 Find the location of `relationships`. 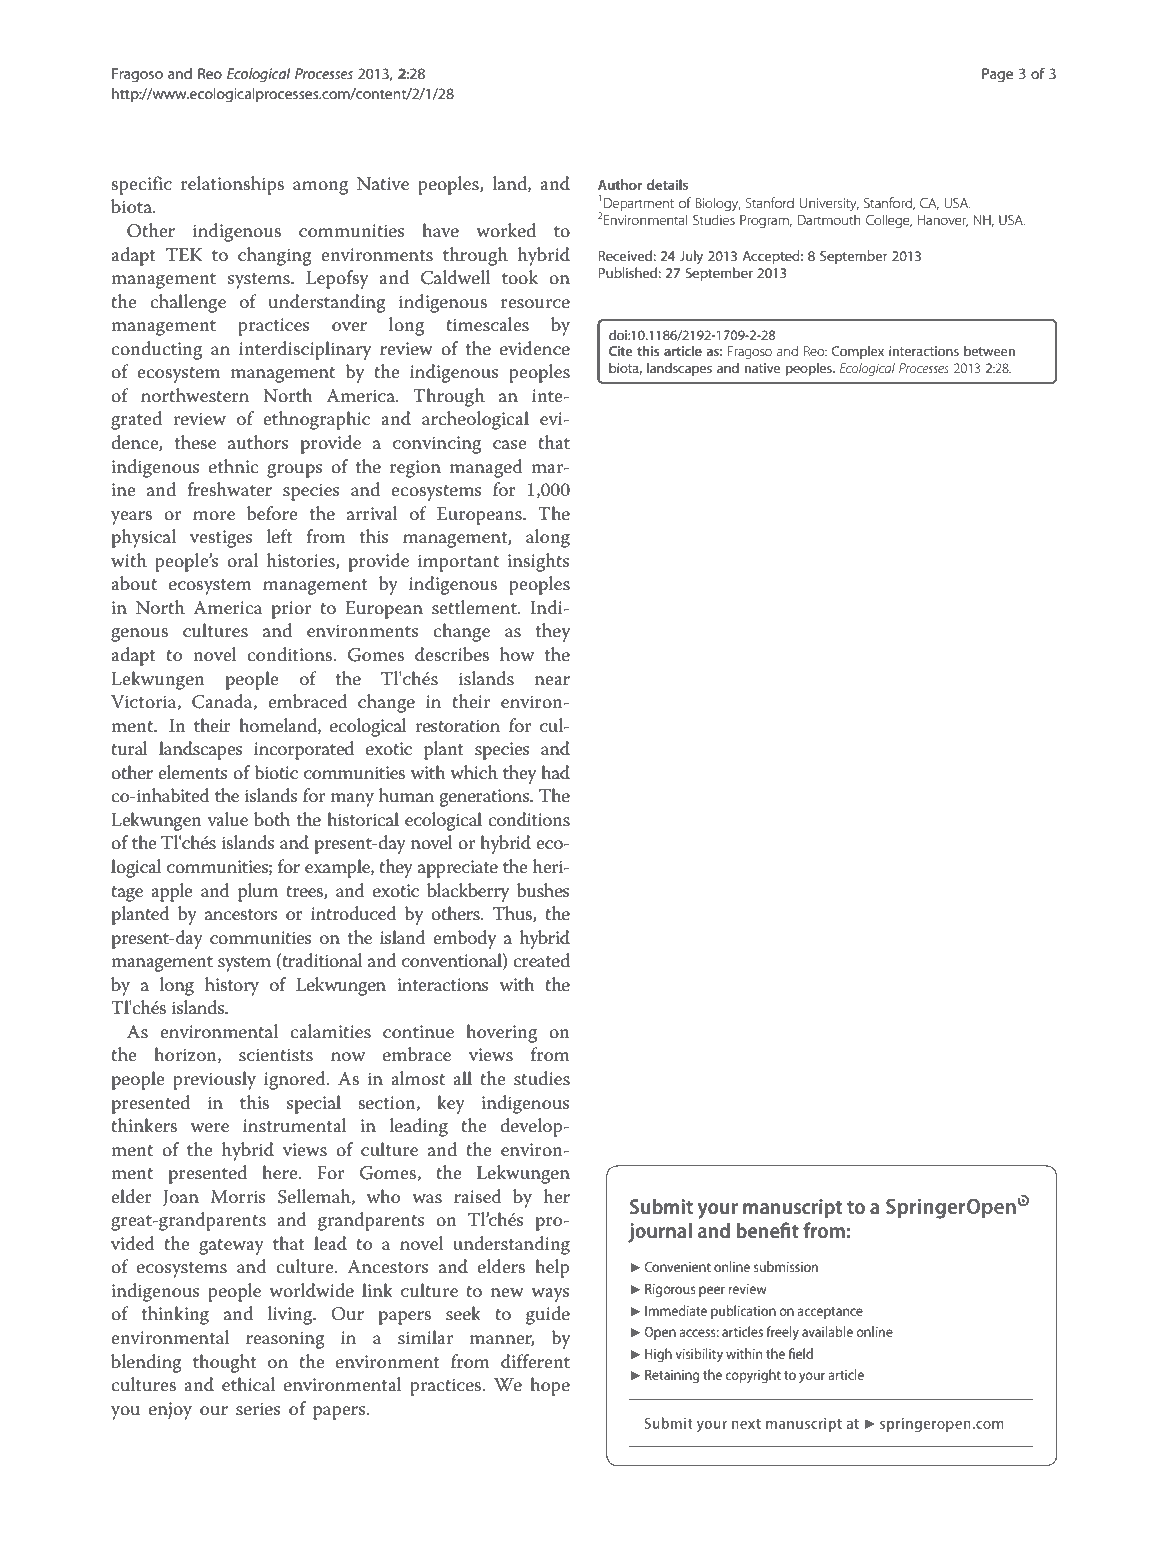

relationships is located at coordinates (232, 185).
